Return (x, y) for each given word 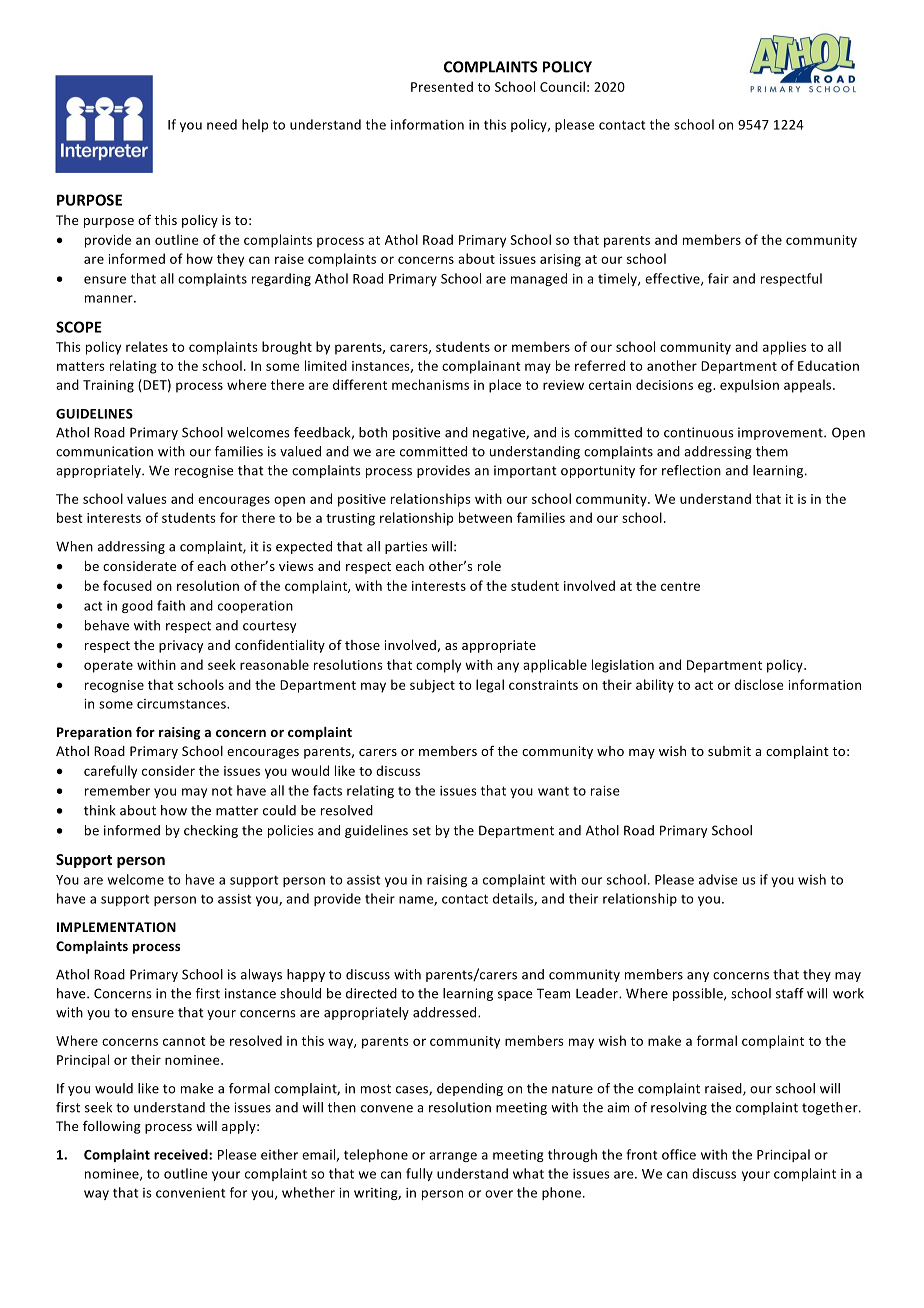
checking (211, 831)
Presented (442, 86)
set (422, 831)
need (222, 124)
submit (729, 751)
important (525, 471)
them (772, 451)
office (679, 1154)
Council (562, 86)
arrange (453, 1157)
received (182, 1154)
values (147, 498)
